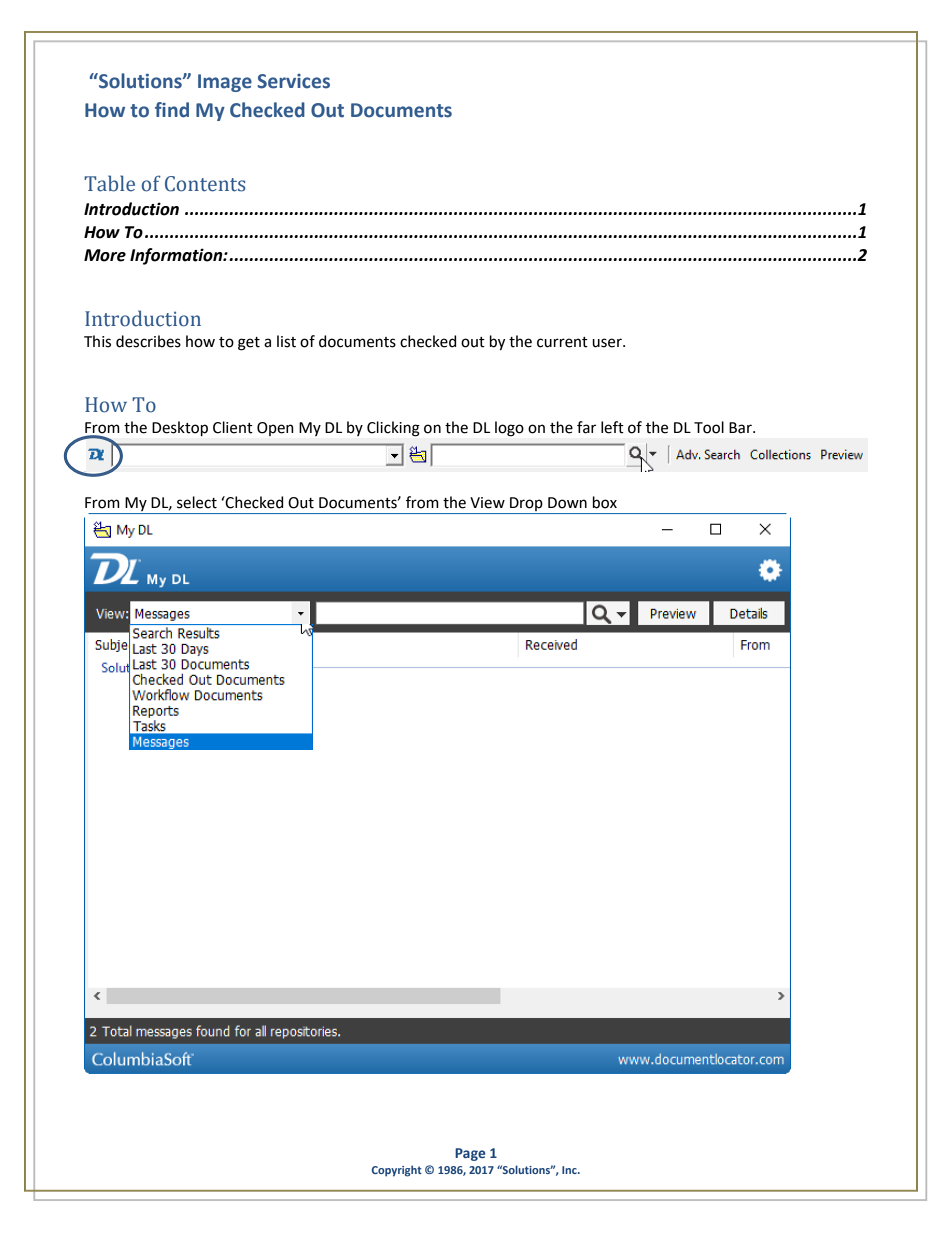 The image size is (952, 1233). What do you see at coordinates (397, 1171) in the screenshot?
I see `Copyright` at bounding box center [397, 1171].
